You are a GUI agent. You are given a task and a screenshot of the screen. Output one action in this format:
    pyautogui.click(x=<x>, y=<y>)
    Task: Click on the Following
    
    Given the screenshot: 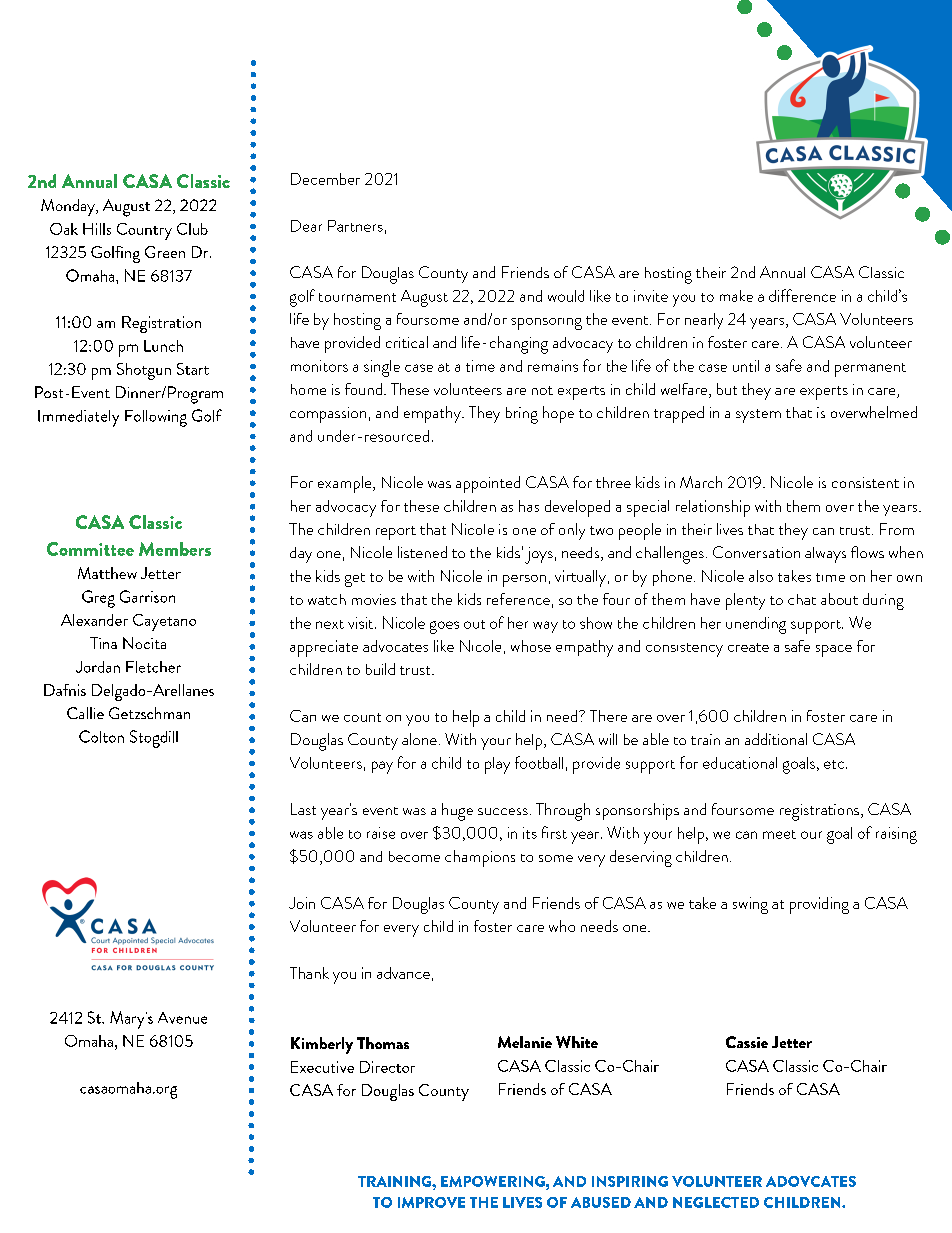 What is the action you would take?
    pyautogui.click(x=156, y=418)
